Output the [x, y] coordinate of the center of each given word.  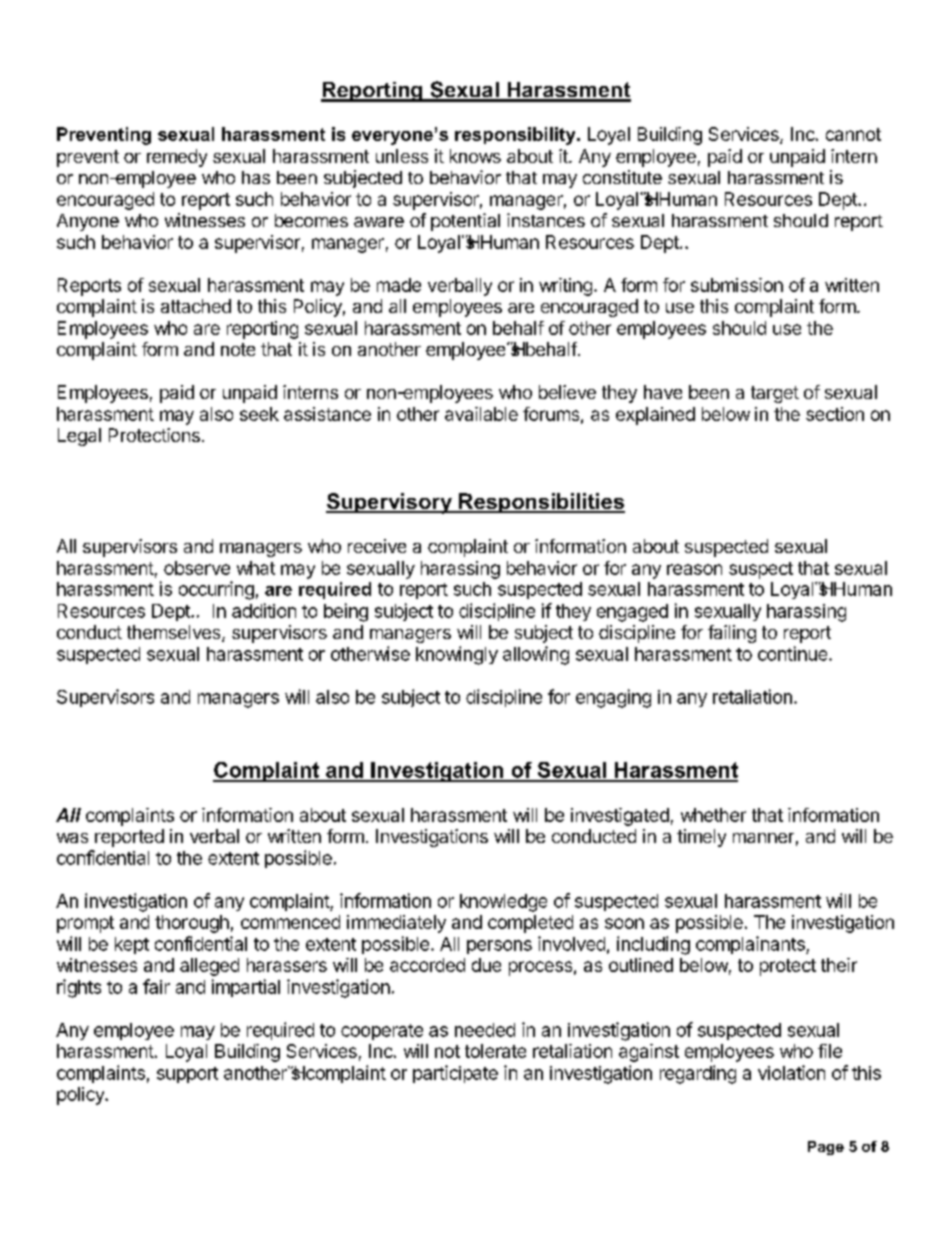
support [187, 1075]
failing [732, 634]
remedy [177, 158]
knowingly [457, 655]
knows [475, 156]
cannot [853, 134]
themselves [175, 633]
